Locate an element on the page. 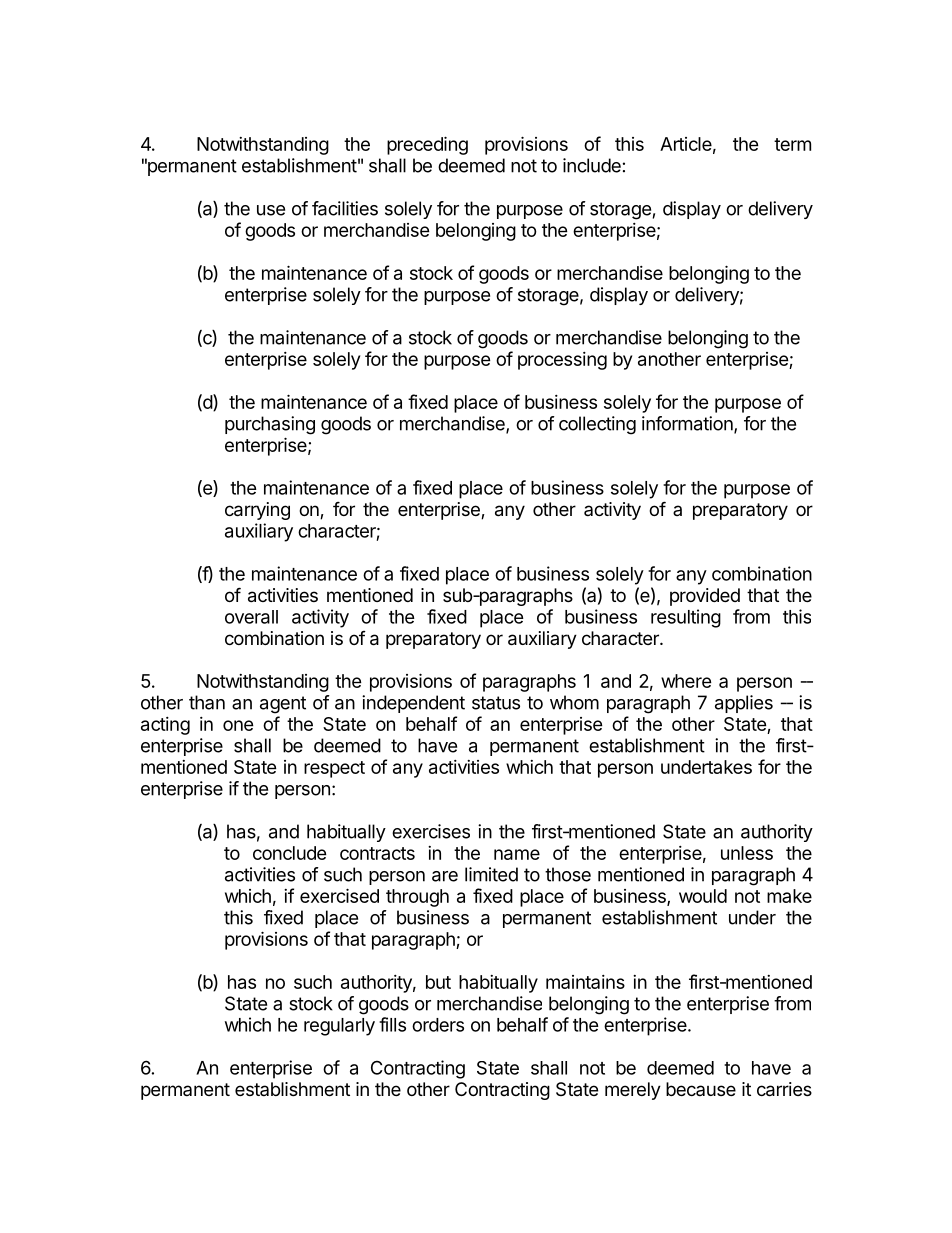 This document has width=952, height=1233. purchasing is located at coordinates (270, 425).
